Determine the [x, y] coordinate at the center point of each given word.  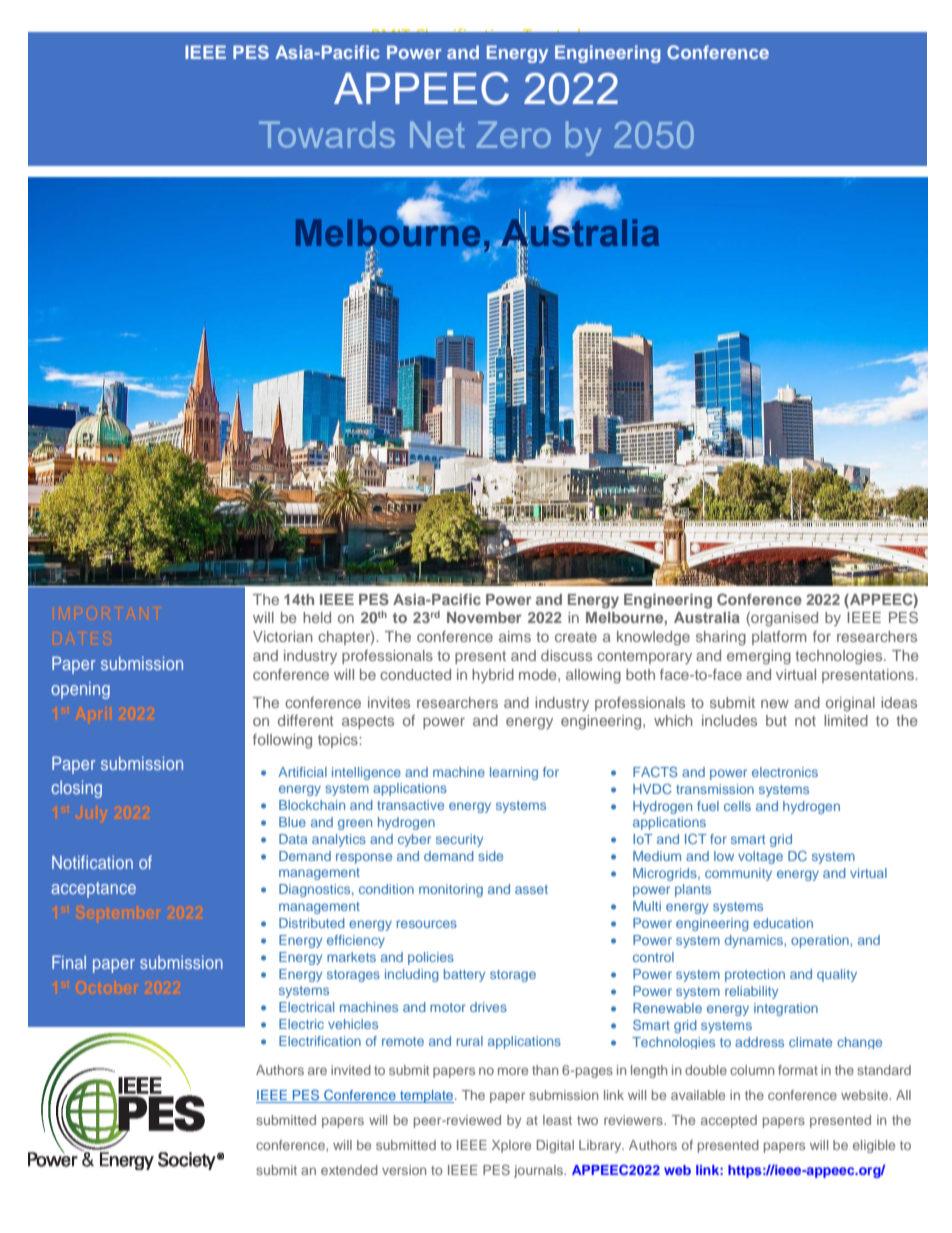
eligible [874, 1146]
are [317, 1071]
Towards [327, 134]
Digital [555, 1146]
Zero [514, 134]
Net [437, 134]
